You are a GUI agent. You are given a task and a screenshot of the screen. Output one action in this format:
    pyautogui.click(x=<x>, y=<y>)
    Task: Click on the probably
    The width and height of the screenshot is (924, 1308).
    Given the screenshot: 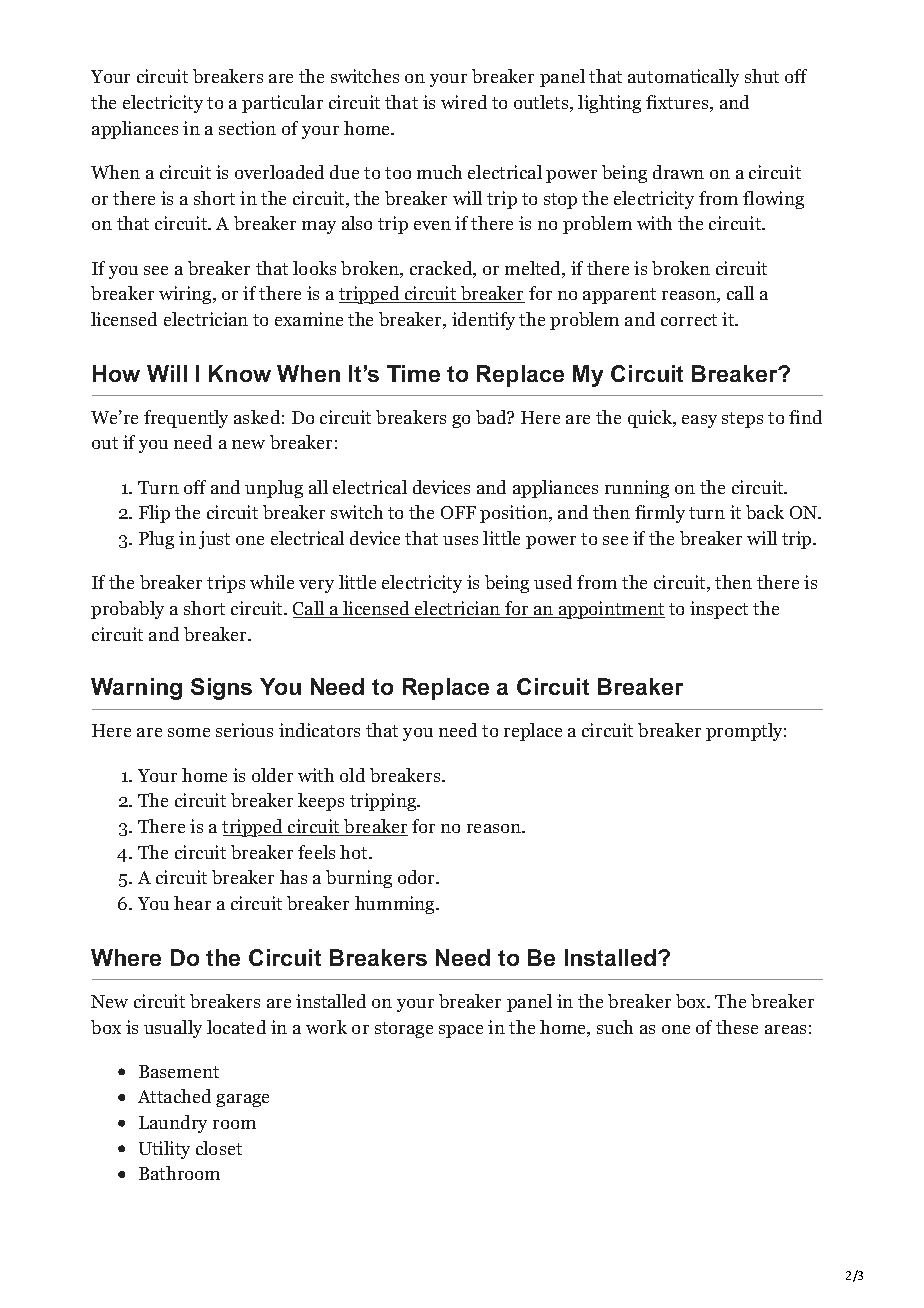 What is the action you would take?
    pyautogui.click(x=127, y=610)
